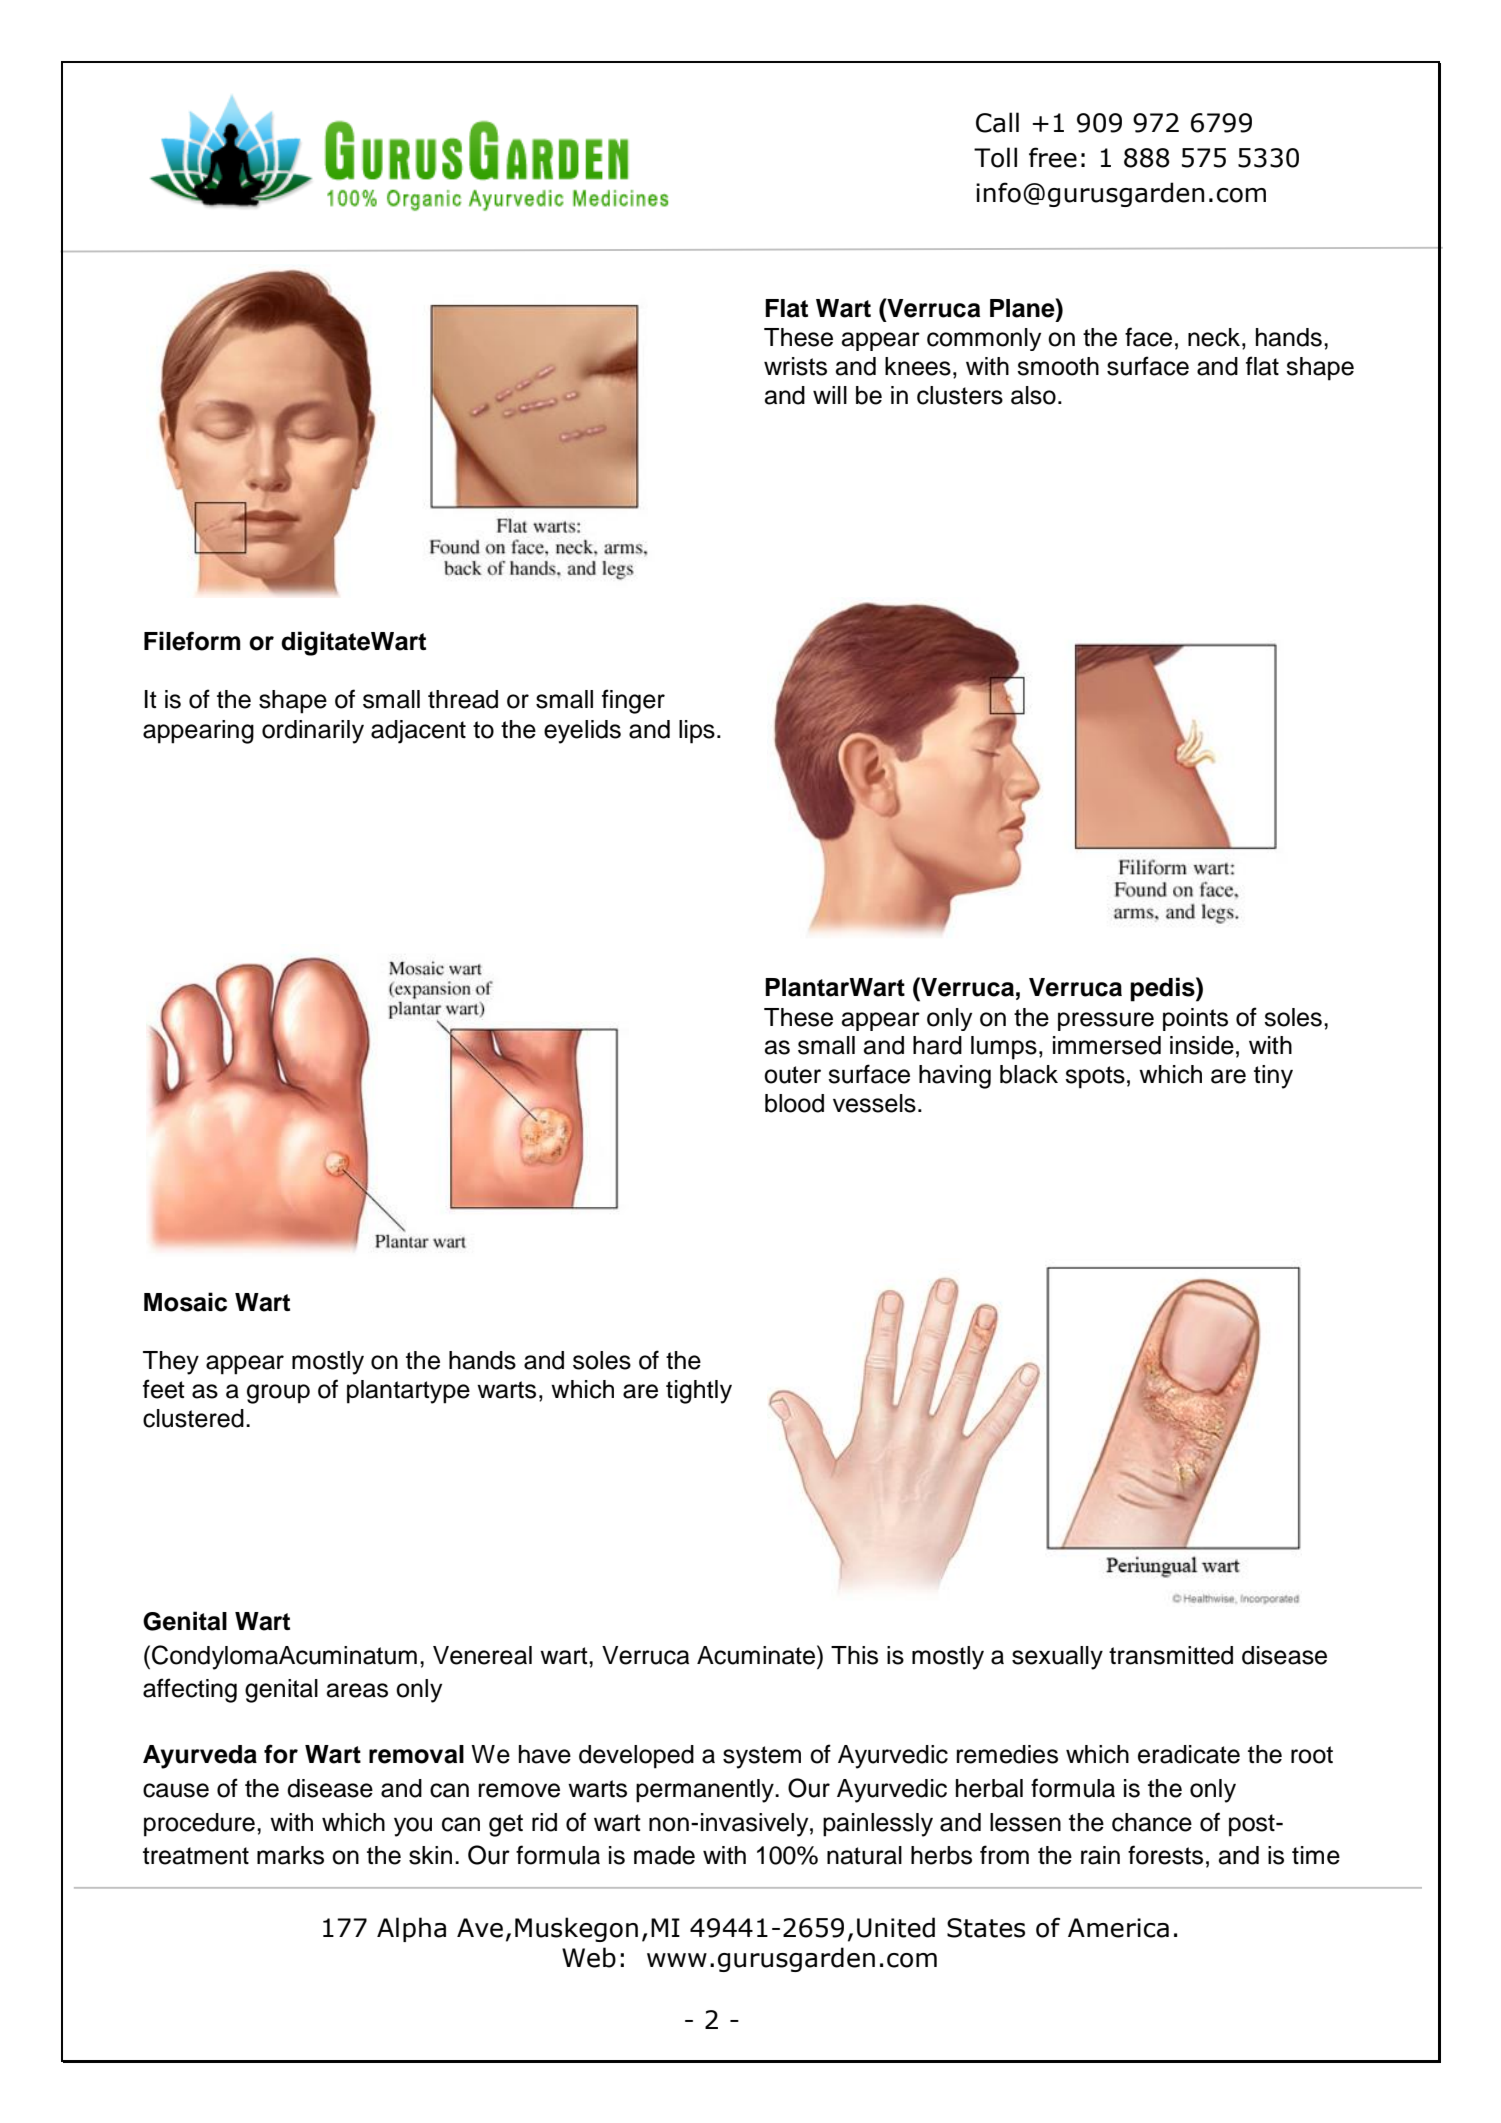 This screenshot has width=1501, height=2123. Describe the element at coordinates (1165, 1855) in the screenshot. I see `forests` at that location.
